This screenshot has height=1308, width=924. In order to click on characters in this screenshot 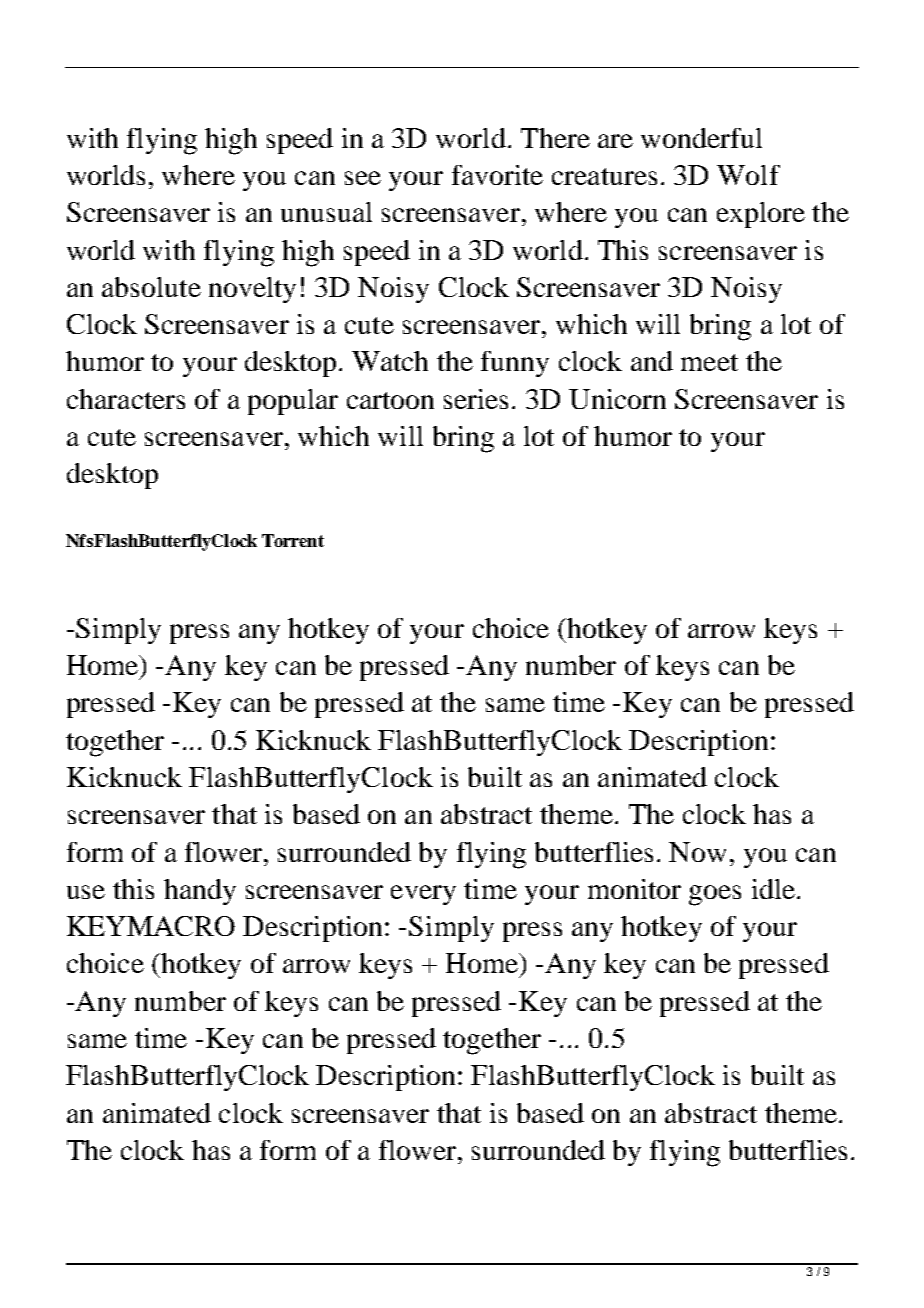, I will do `click(126, 399)`.
